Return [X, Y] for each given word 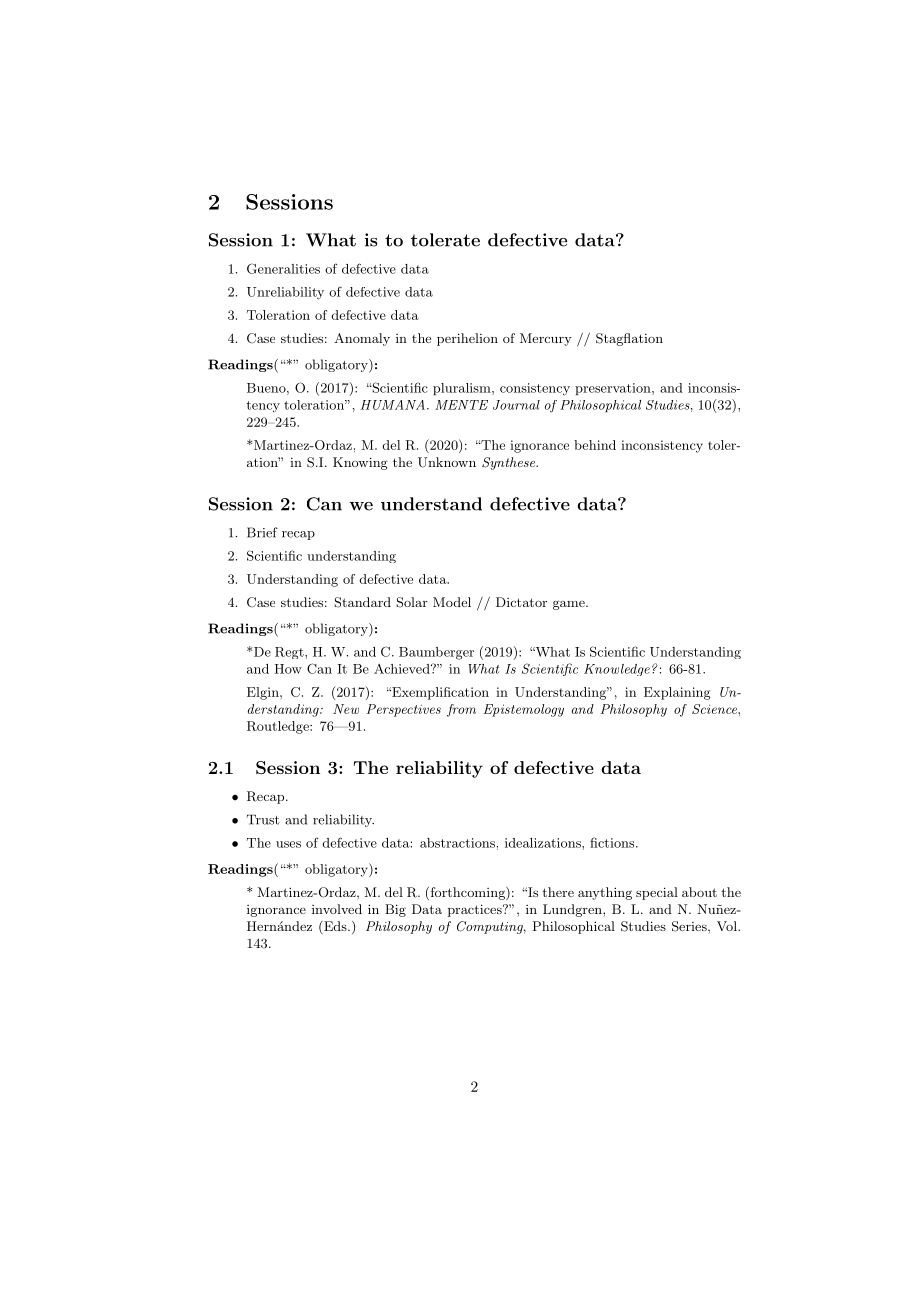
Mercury [546, 339]
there [558, 892]
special [657, 893]
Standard [362, 602]
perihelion [467, 339]
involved [337, 909]
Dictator [521, 602]
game [570, 605]
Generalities [283, 268]
